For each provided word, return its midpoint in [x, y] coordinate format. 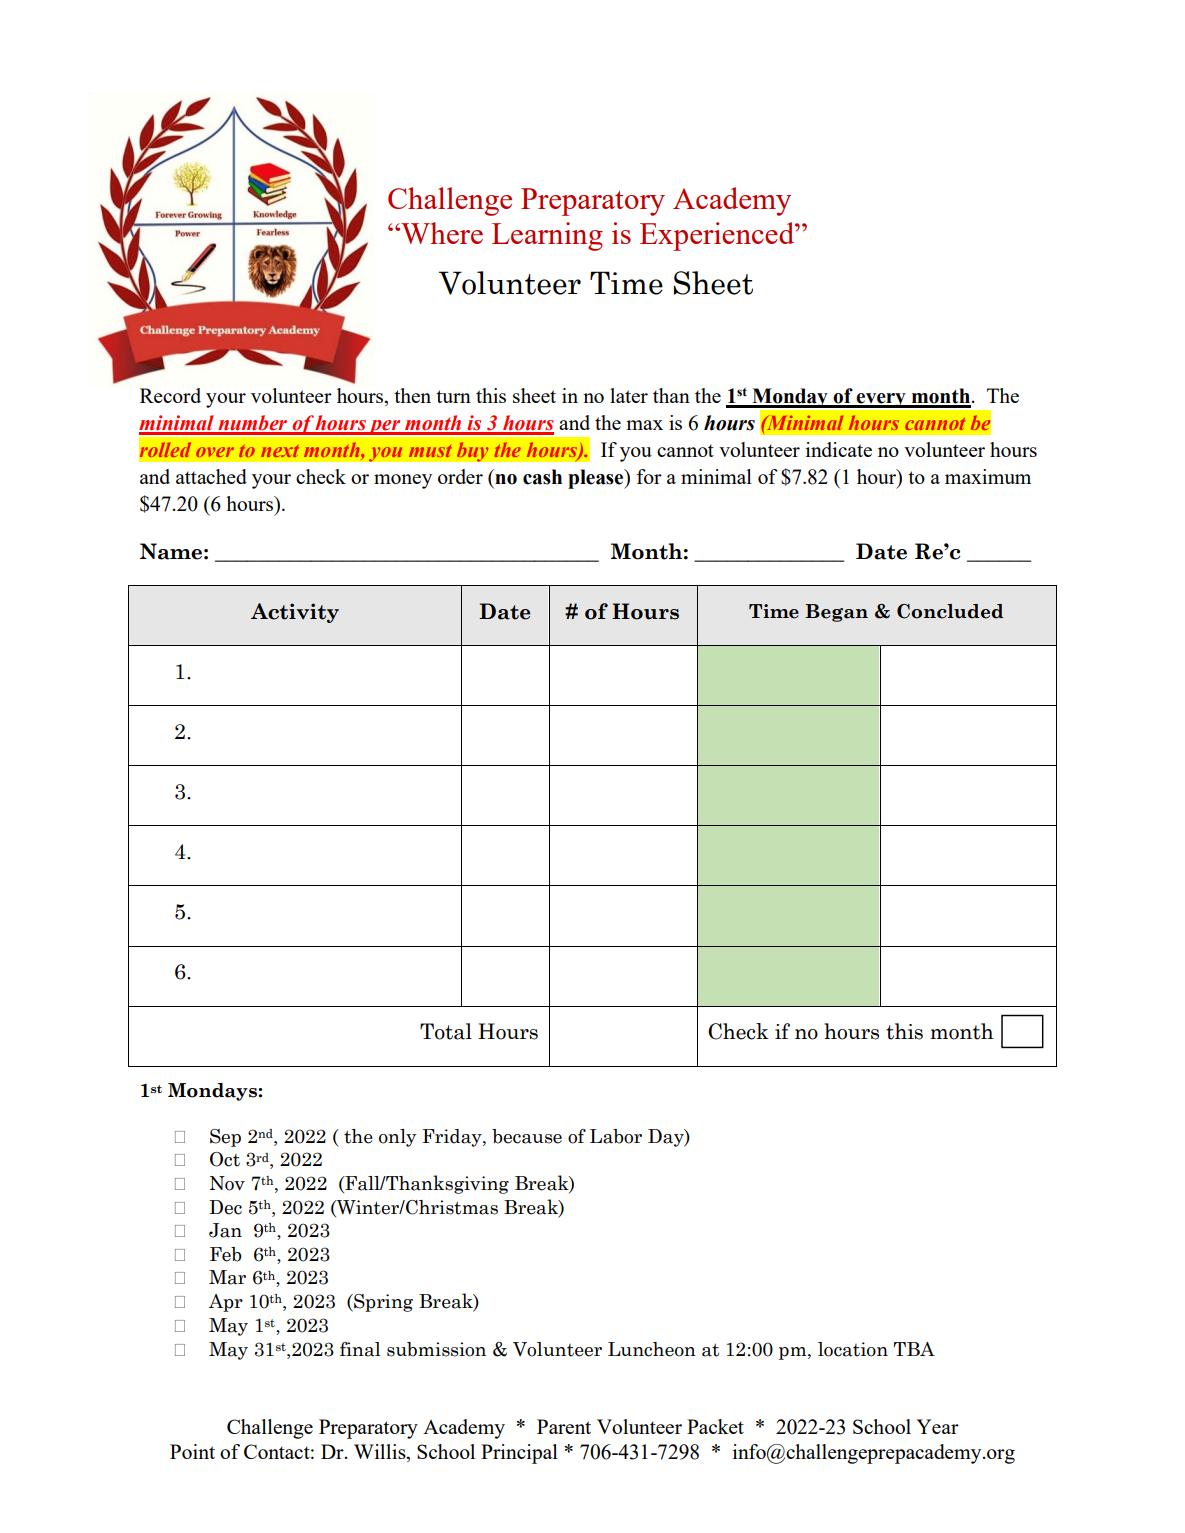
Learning [547, 236]
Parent [564, 1426]
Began [836, 613]
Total [446, 1031]
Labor [616, 1136]
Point [192, 1451]
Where [441, 233]
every [881, 400]
